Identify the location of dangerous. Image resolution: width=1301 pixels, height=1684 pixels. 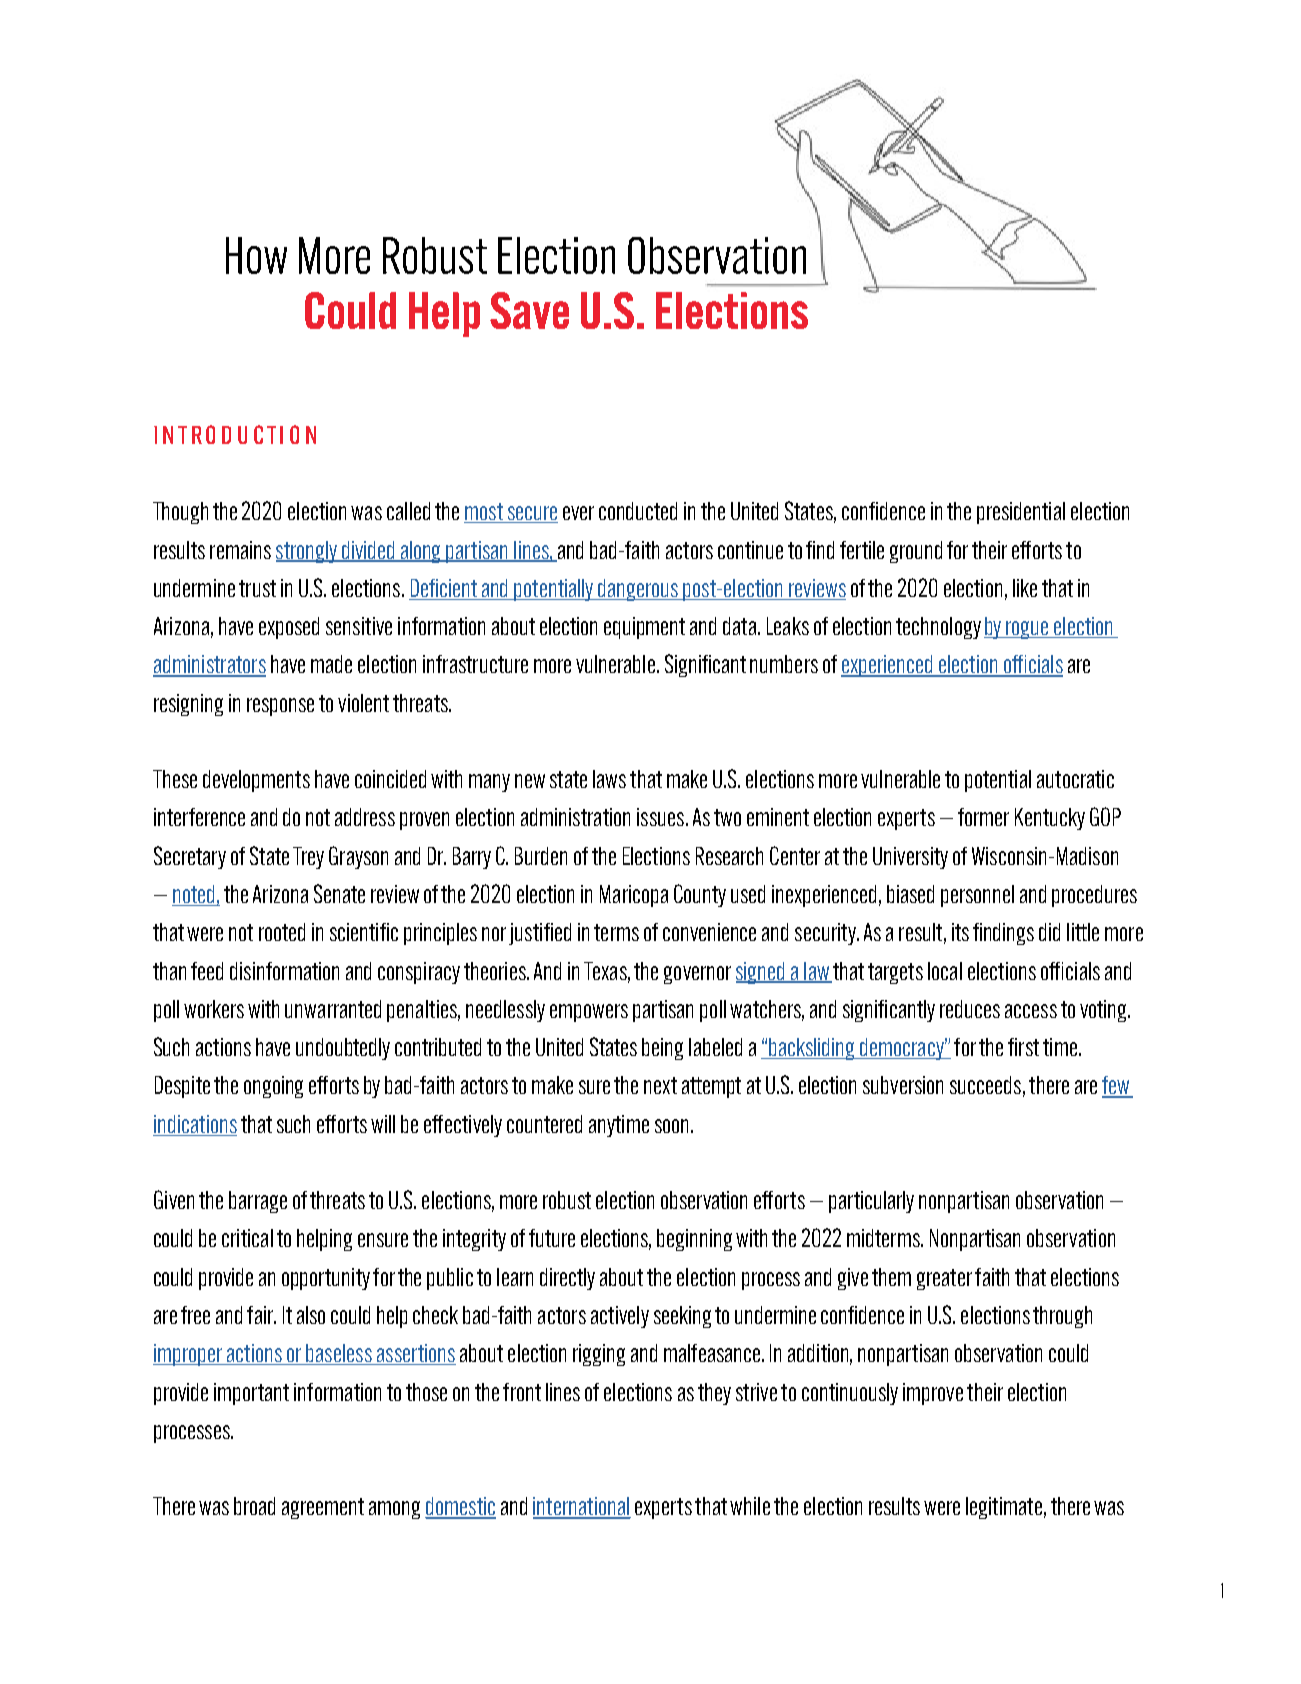
(639, 590).
